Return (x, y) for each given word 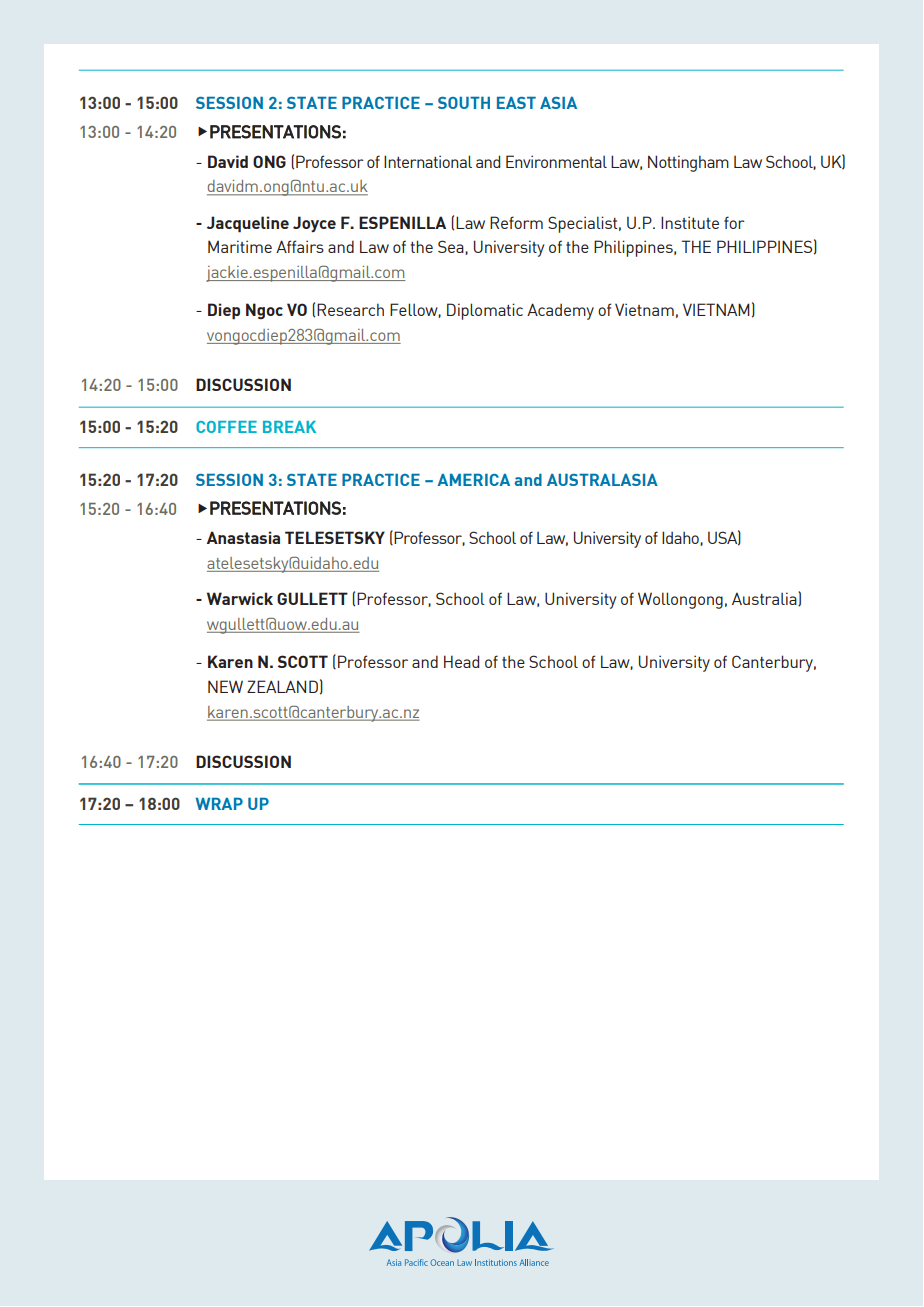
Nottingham (688, 163)
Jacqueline (248, 224)
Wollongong (680, 600)
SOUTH (464, 103)
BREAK (289, 427)
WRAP (219, 804)
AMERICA (473, 480)
